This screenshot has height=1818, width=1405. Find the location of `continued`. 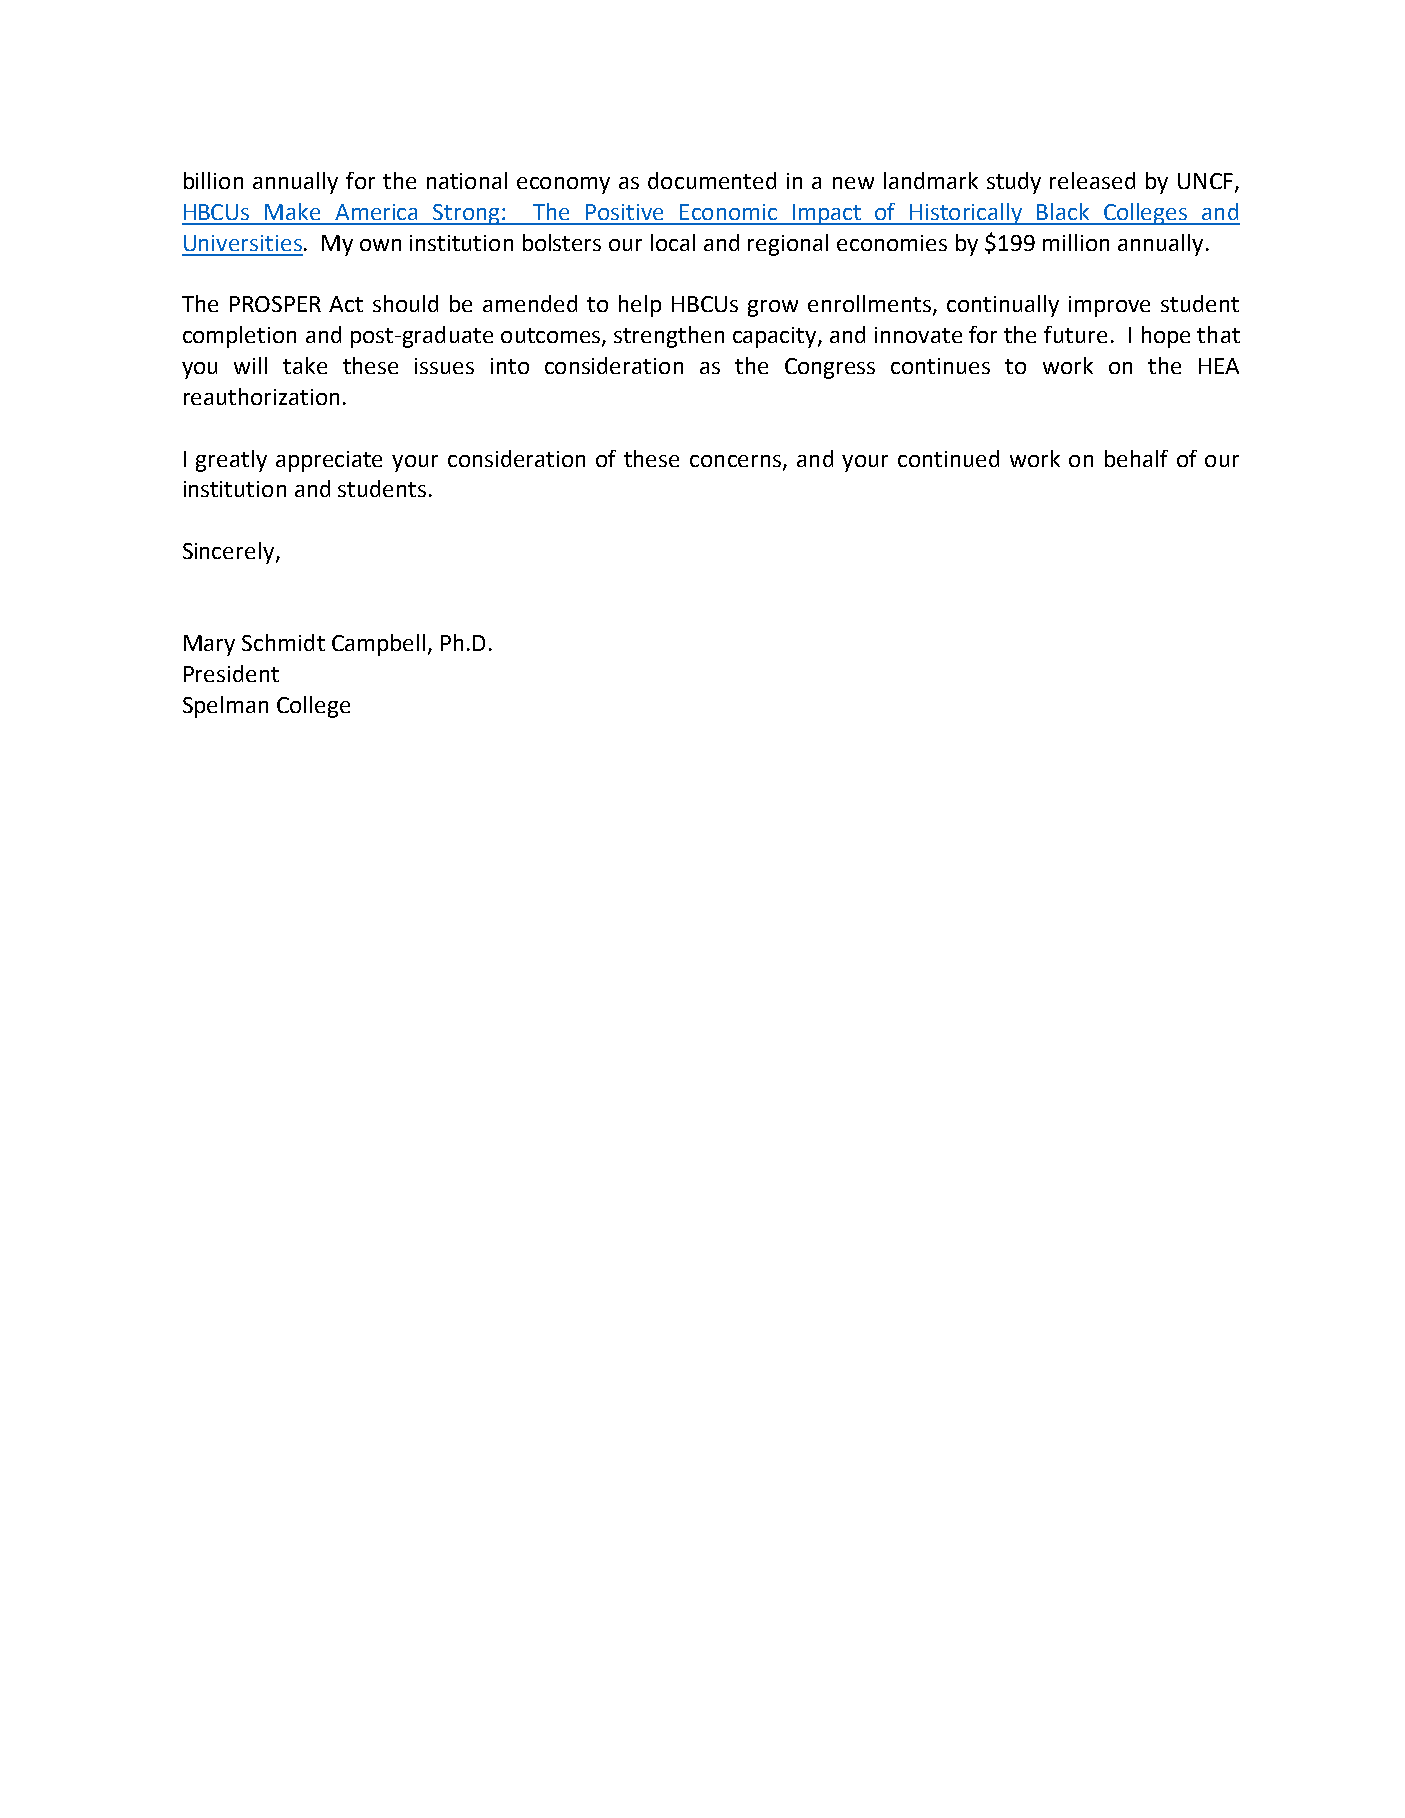

continued is located at coordinates (948, 458).
